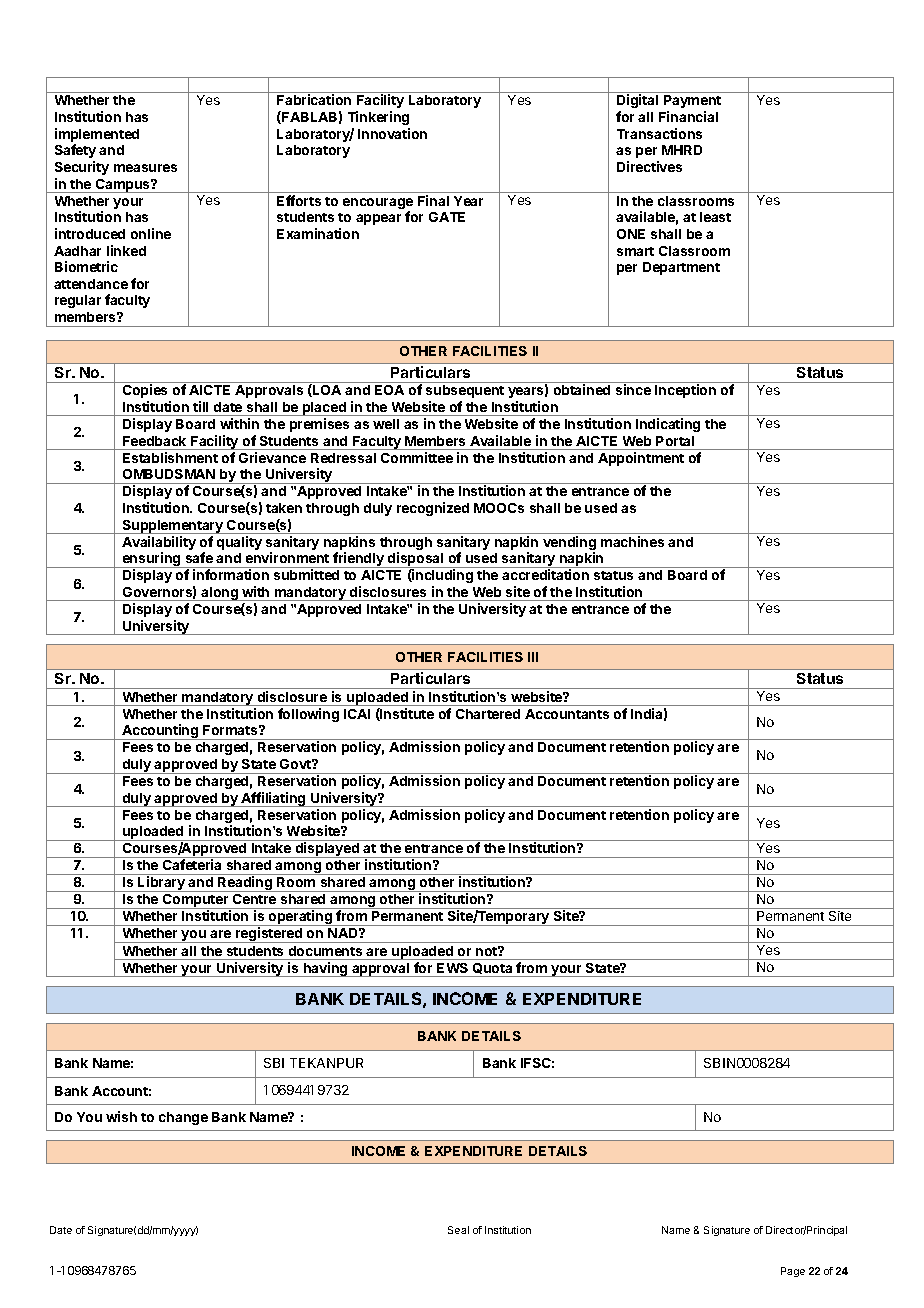 This image has width=924, height=1308. I want to click on Portal, so click(675, 441).
